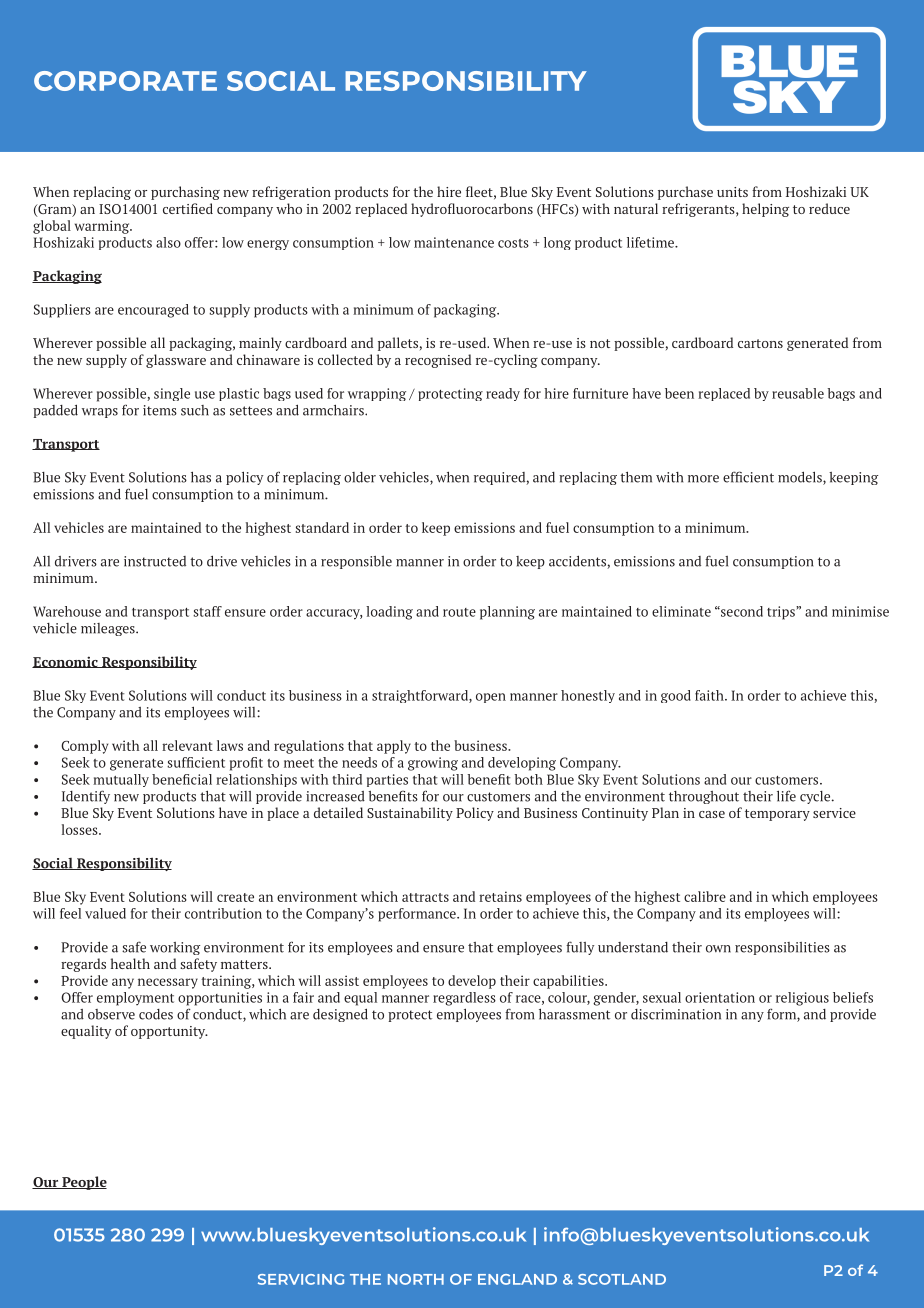  Describe the element at coordinates (83, 1183) in the image. I see `People` at that location.
